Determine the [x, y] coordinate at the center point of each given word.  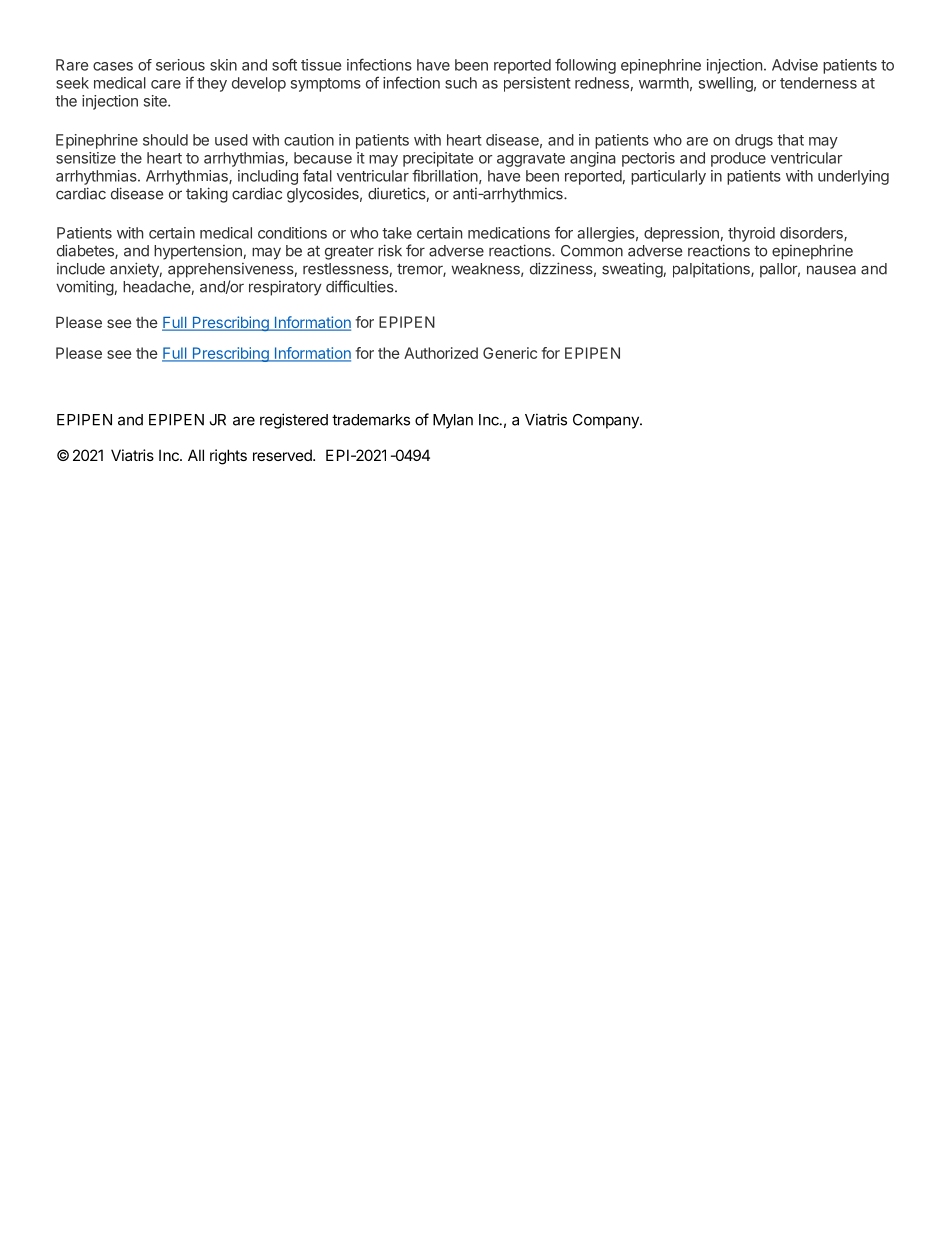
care [166, 84]
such [461, 83]
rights [228, 457]
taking [207, 195]
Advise [795, 65]
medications [509, 233]
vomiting [85, 288]
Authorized [441, 353]
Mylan [453, 421]
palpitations [712, 270]
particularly [668, 177]
